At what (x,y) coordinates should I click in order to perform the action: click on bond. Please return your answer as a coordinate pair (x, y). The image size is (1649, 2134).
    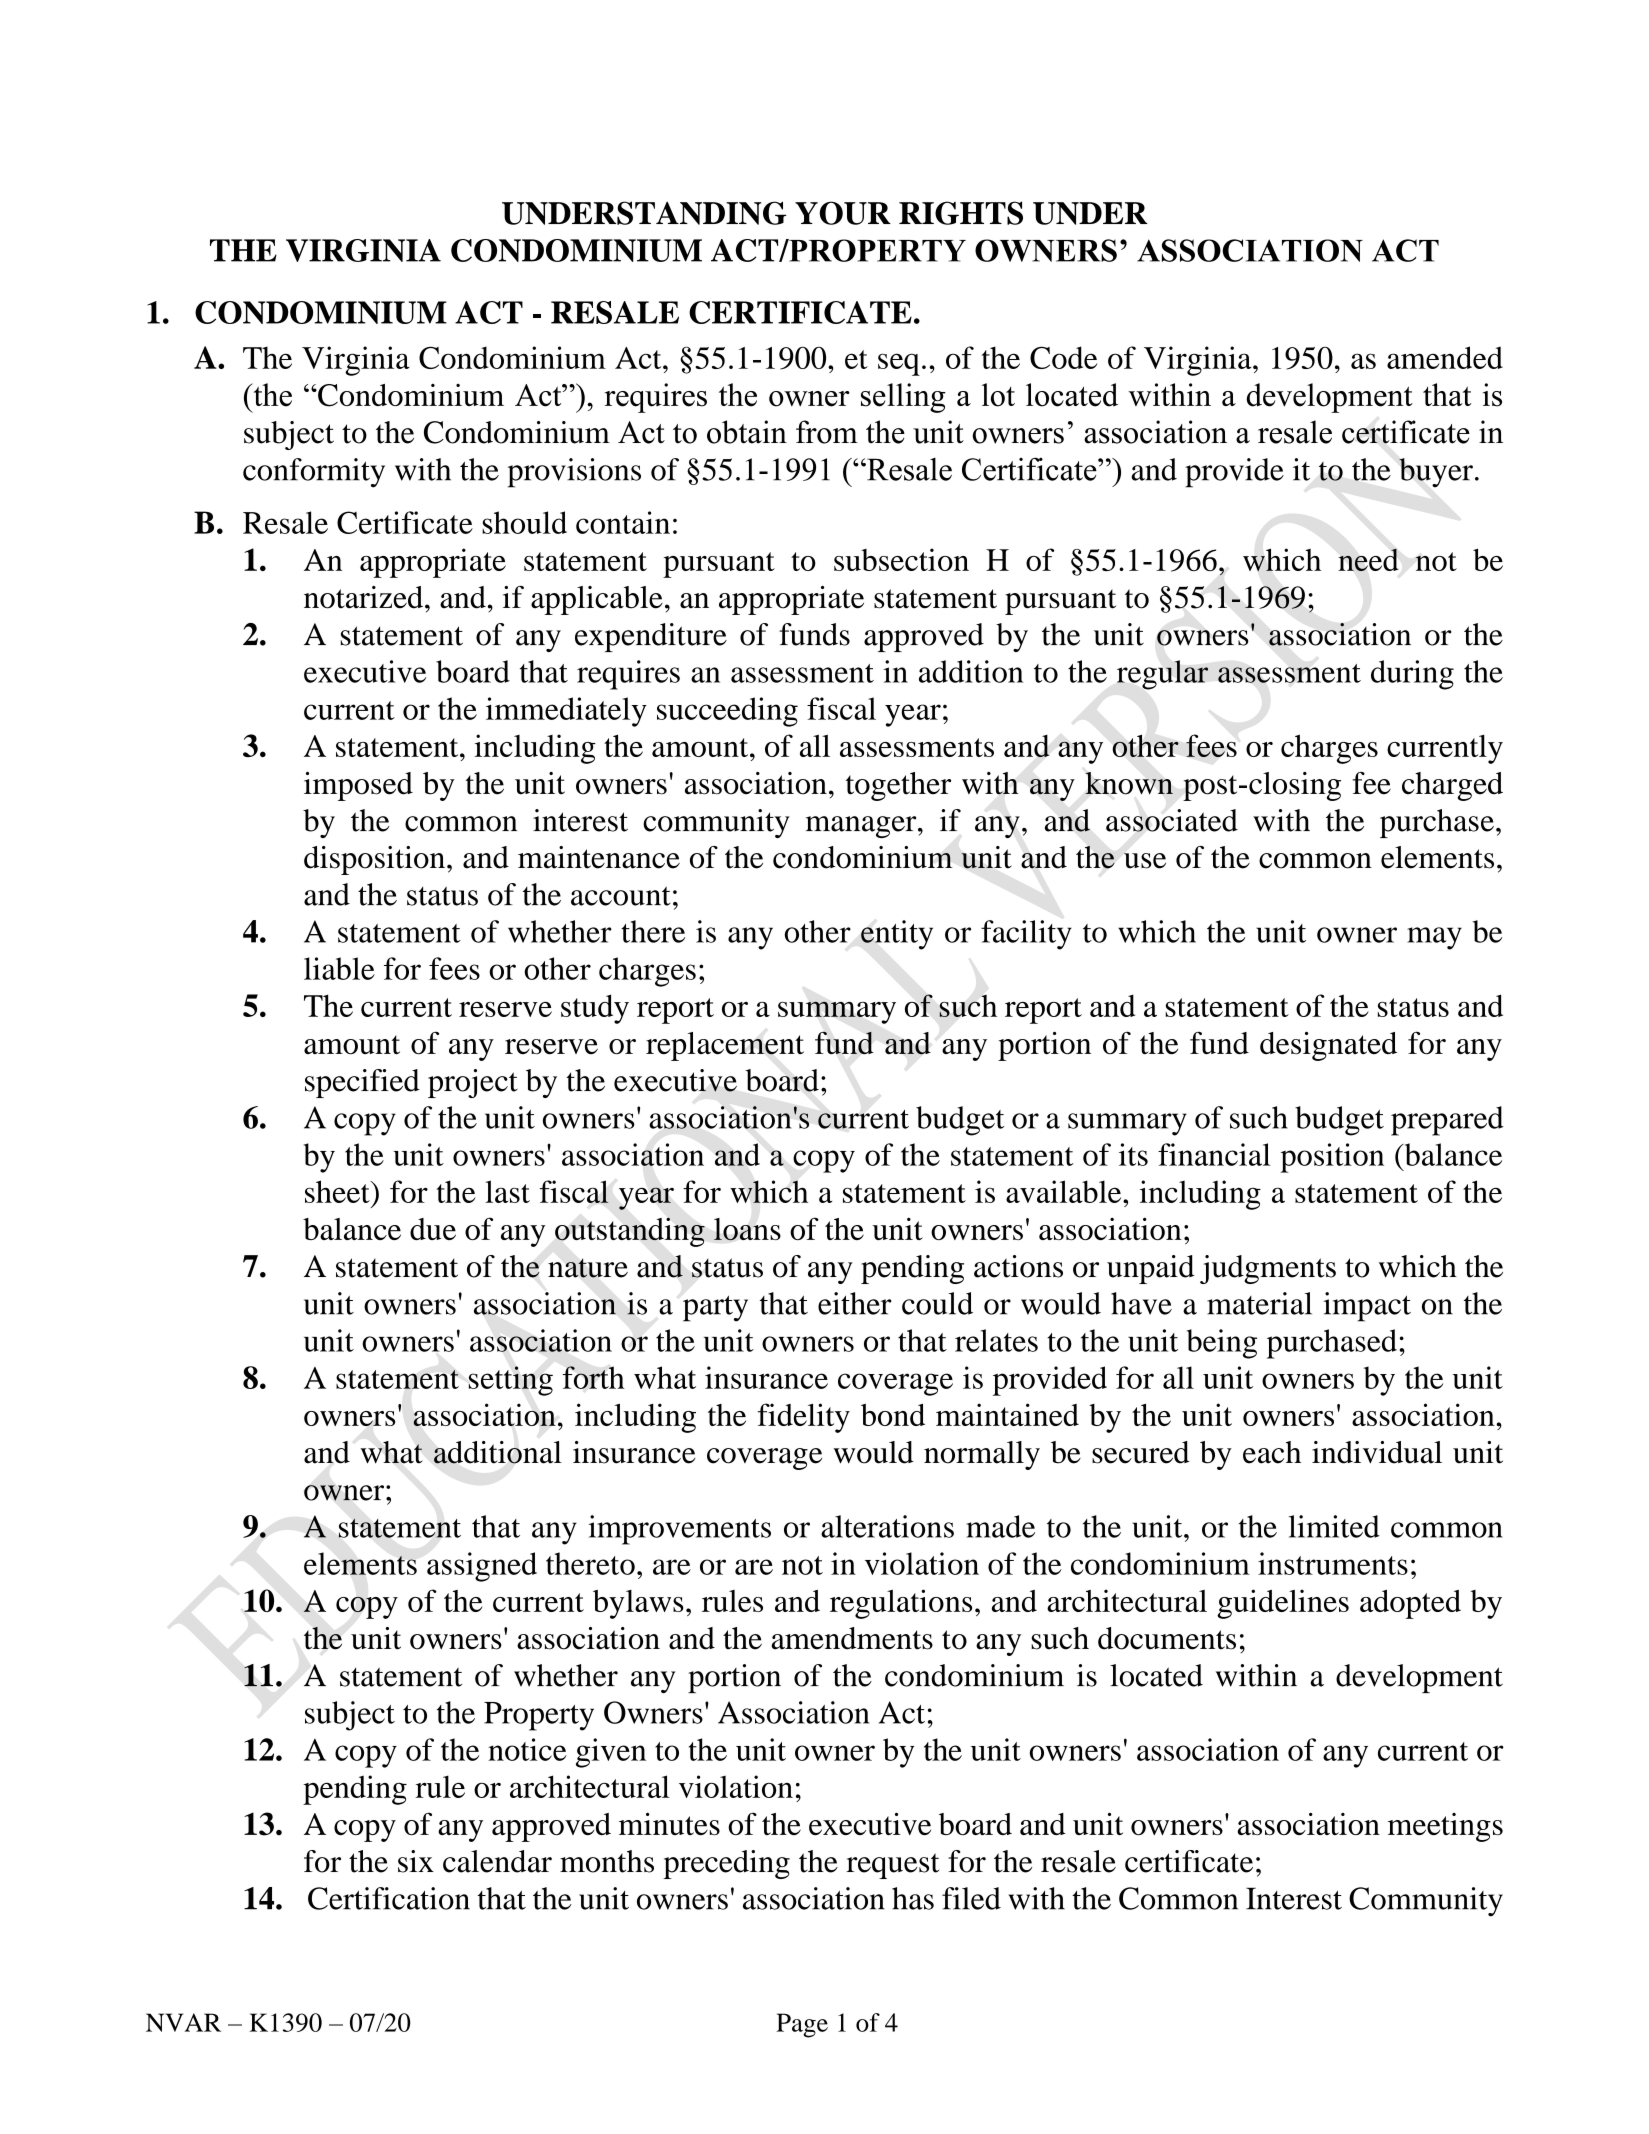
    Looking at the image, I should click on (893, 1414).
